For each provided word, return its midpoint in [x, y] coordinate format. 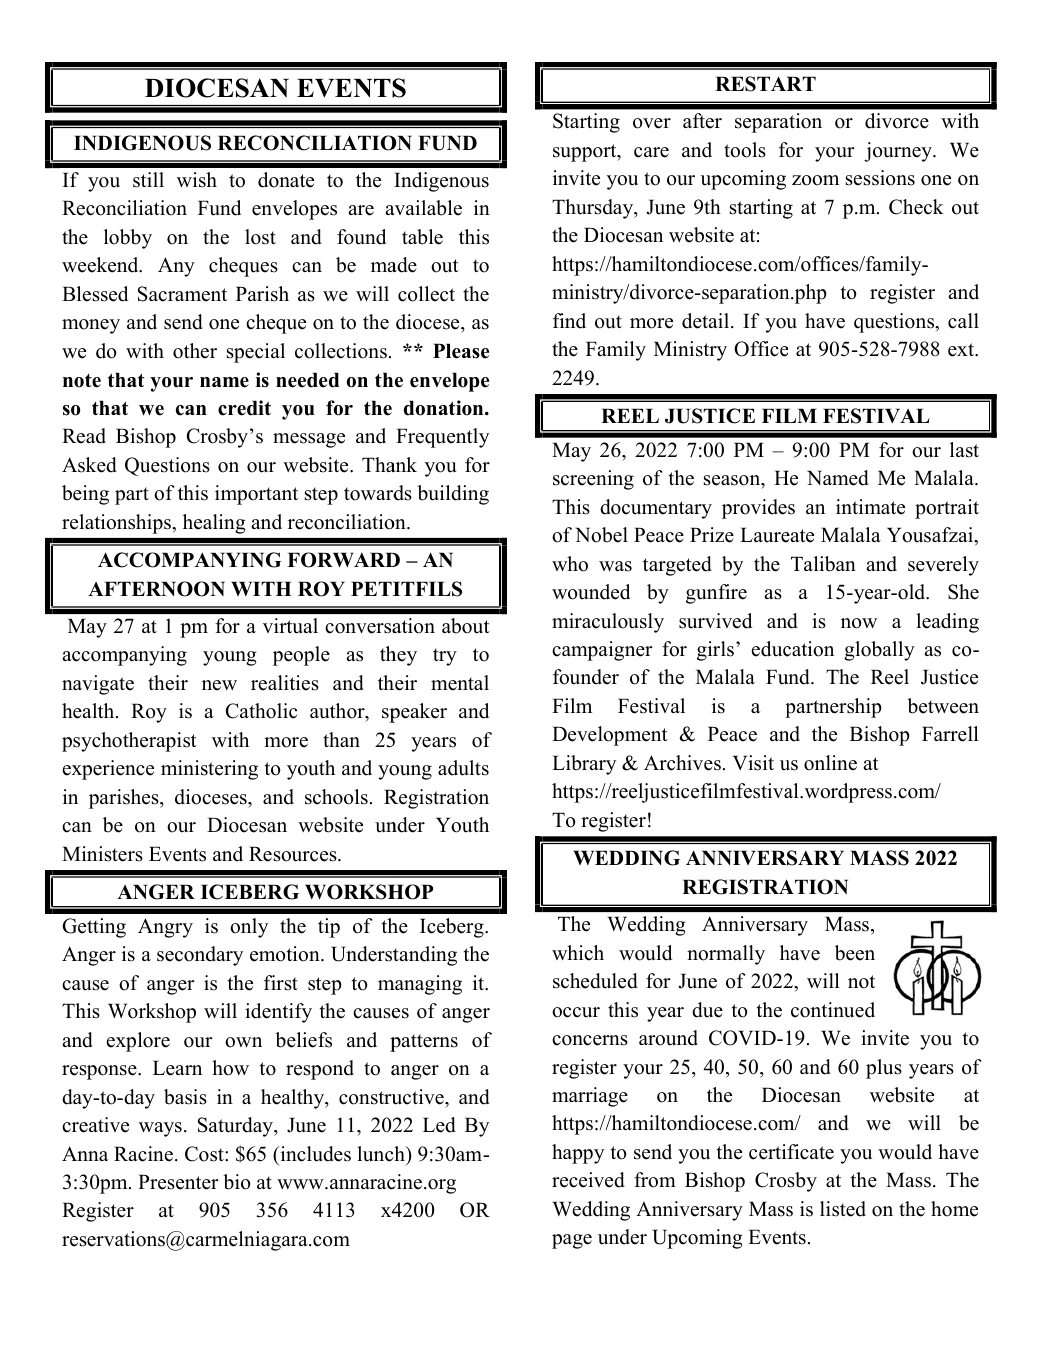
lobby [128, 239]
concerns [590, 1040]
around [668, 1038]
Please [461, 351]
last [964, 450]
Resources [294, 854]
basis [185, 1097]
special [256, 353]
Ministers [102, 854]
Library [584, 765]
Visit [753, 763]
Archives [682, 763]
